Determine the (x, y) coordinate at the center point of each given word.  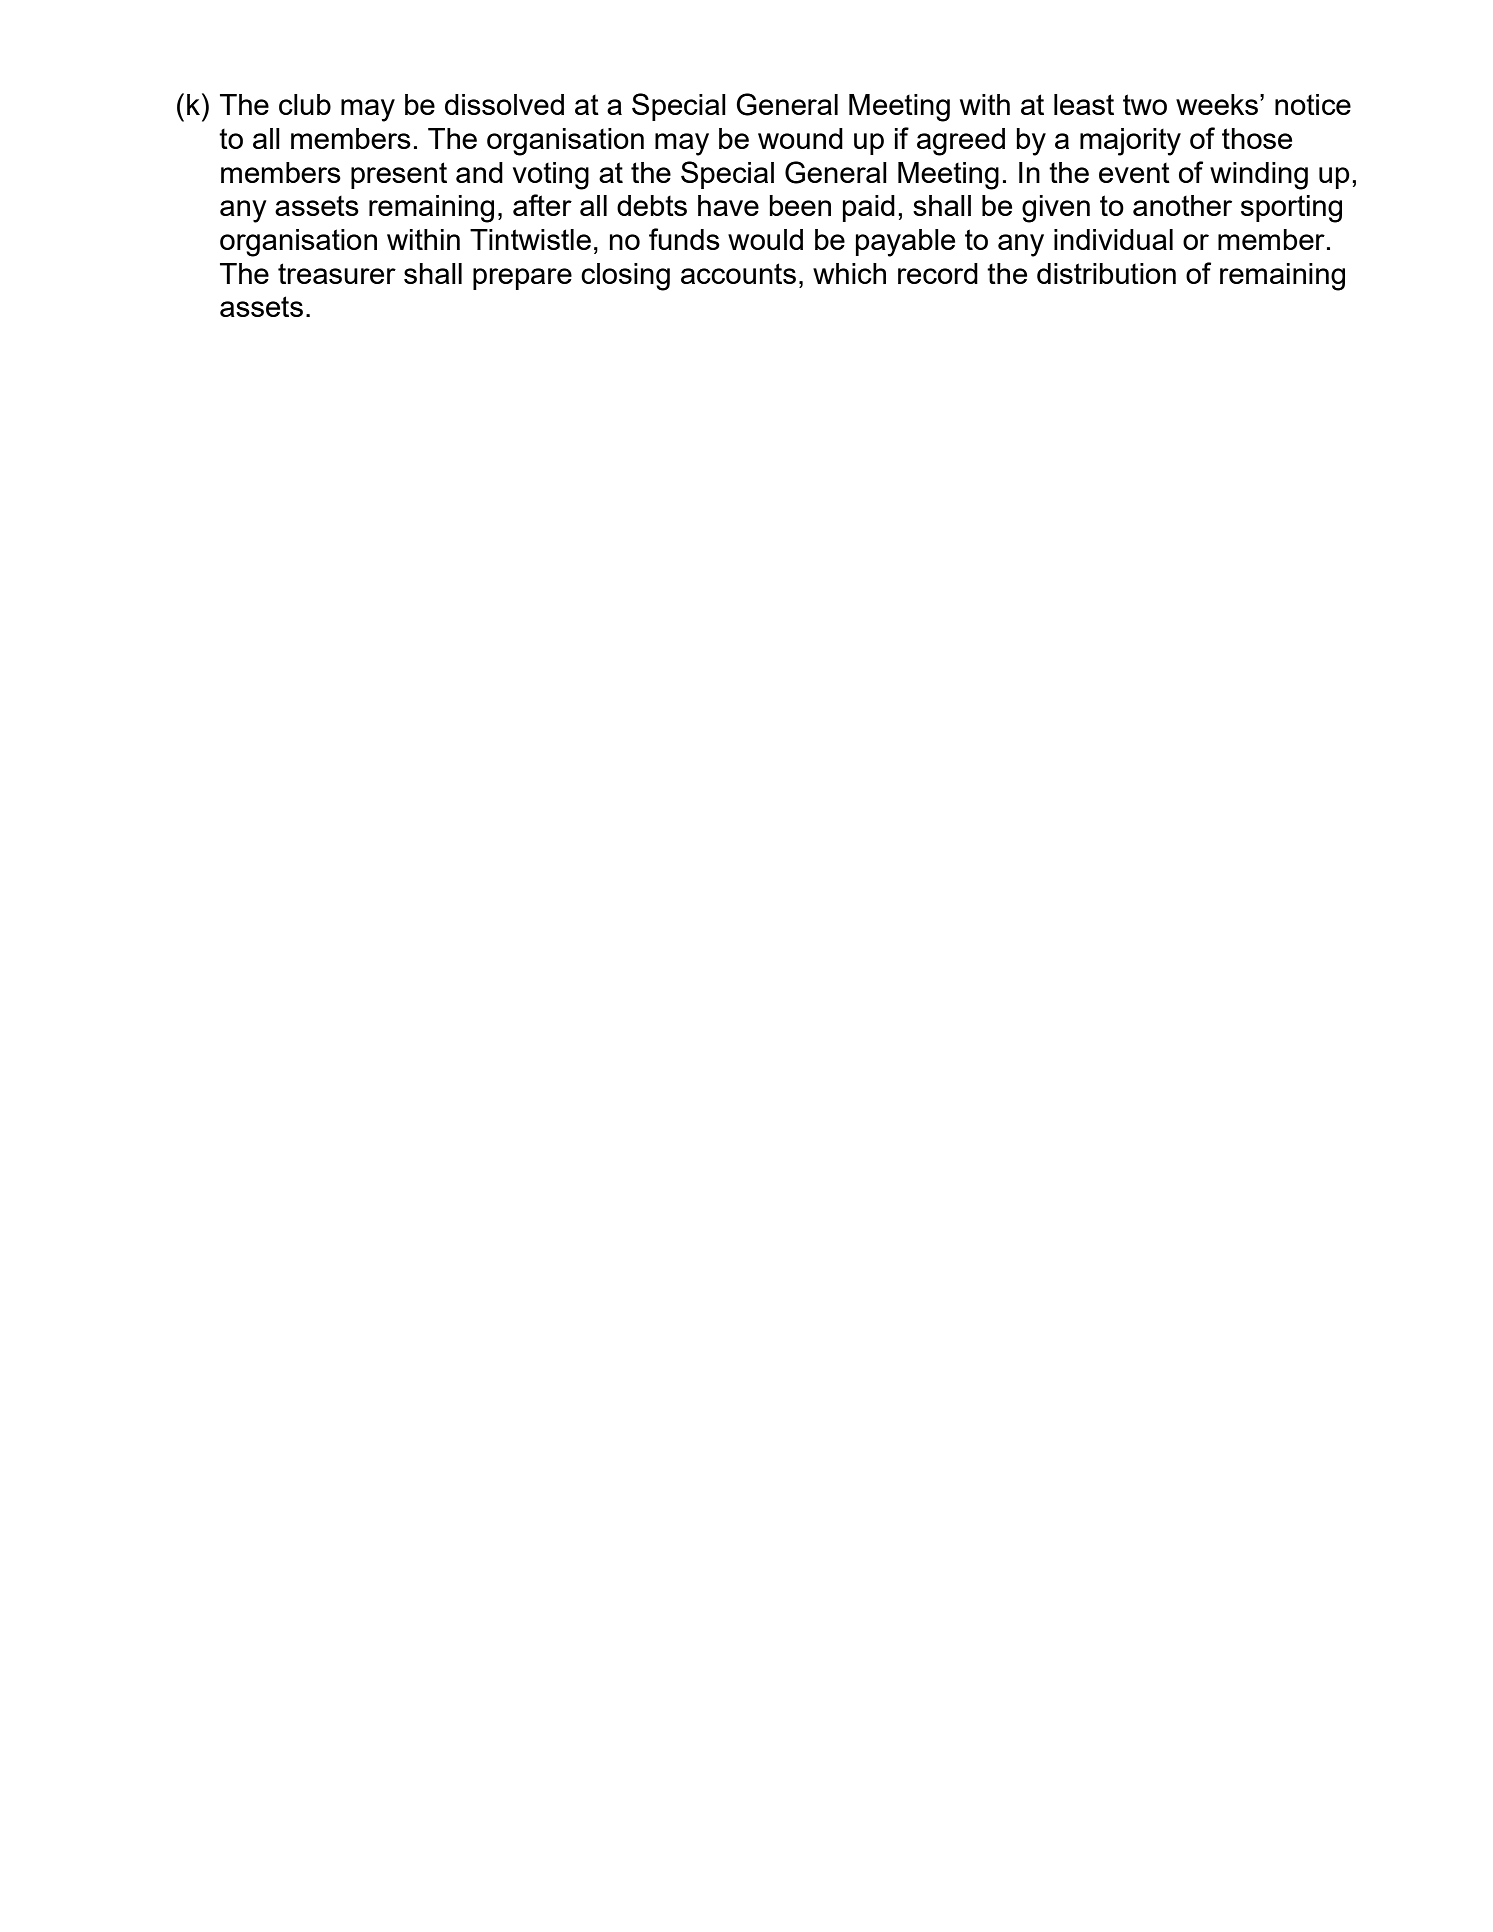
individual (1113, 239)
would (765, 239)
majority (1130, 142)
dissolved (504, 104)
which (849, 273)
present (399, 175)
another (1182, 205)
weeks (1218, 104)
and (479, 172)
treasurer (337, 273)
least (1084, 104)
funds (684, 239)
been (800, 205)
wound (800, 138)
